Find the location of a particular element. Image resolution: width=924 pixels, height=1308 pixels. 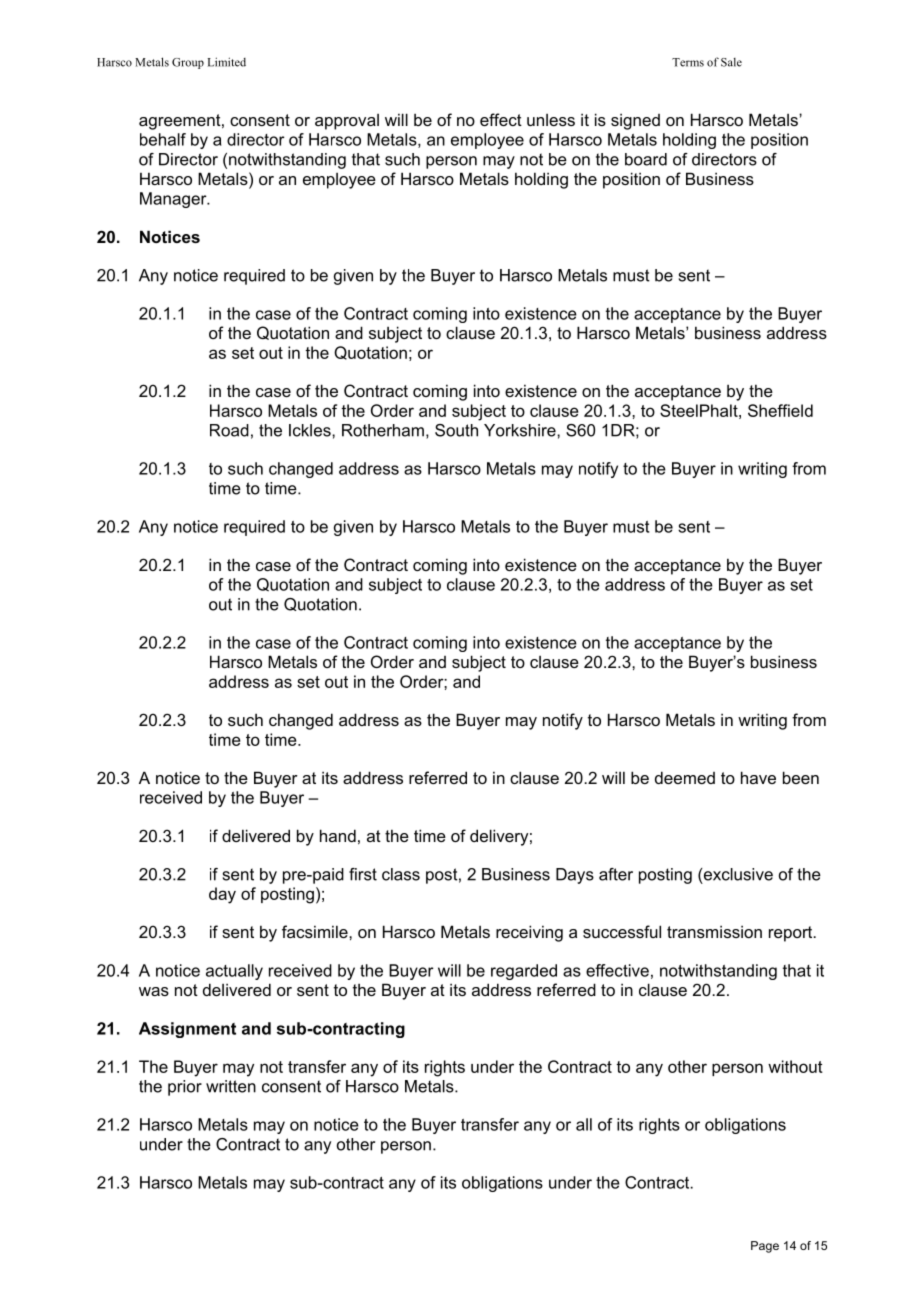

Sheffield is located at coordinates (780, 410).
